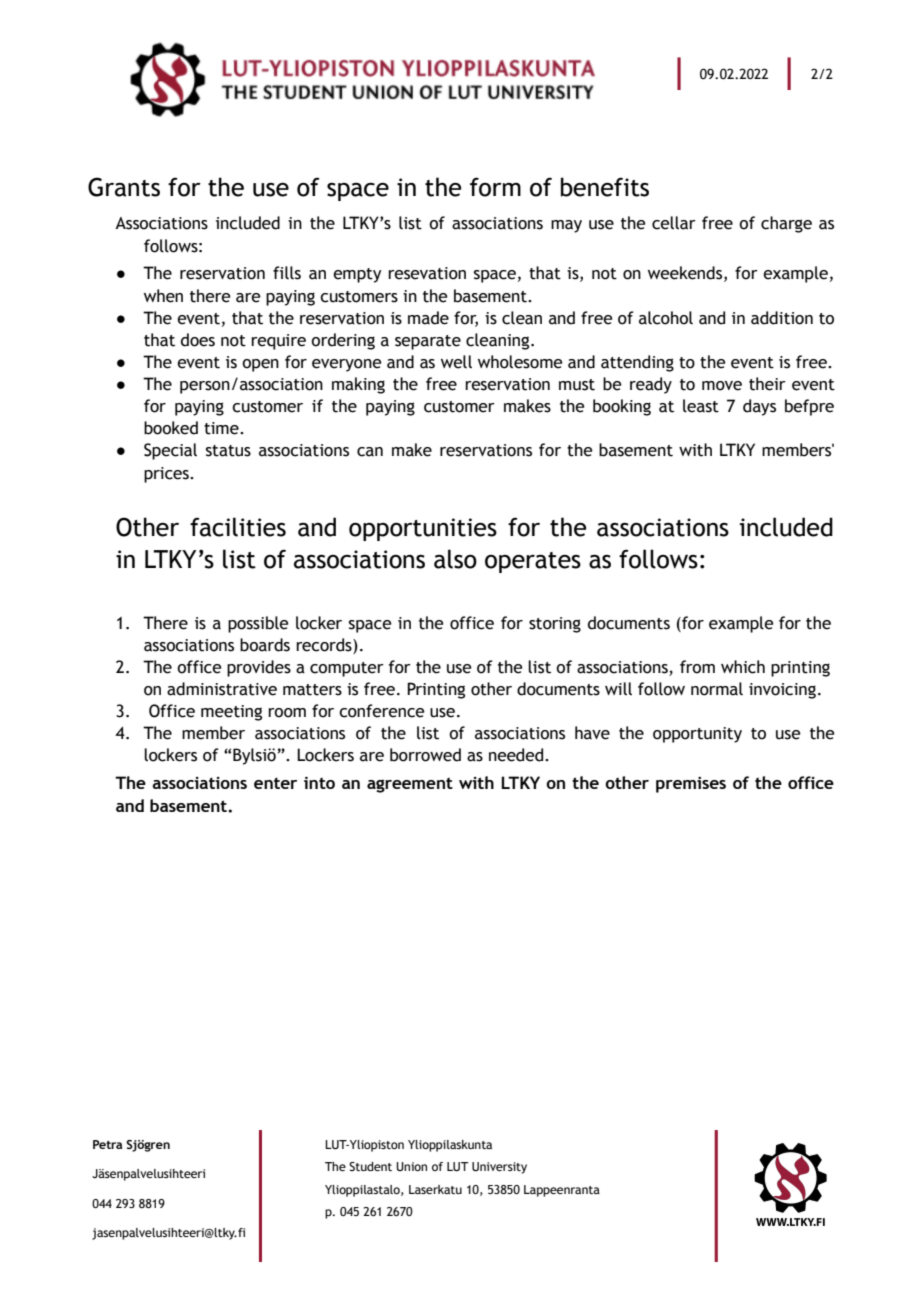 The height and width of the document is (1307, 924). Describe the element at coordinates (425, 755) in the document. I see `borrowed` at that location.
